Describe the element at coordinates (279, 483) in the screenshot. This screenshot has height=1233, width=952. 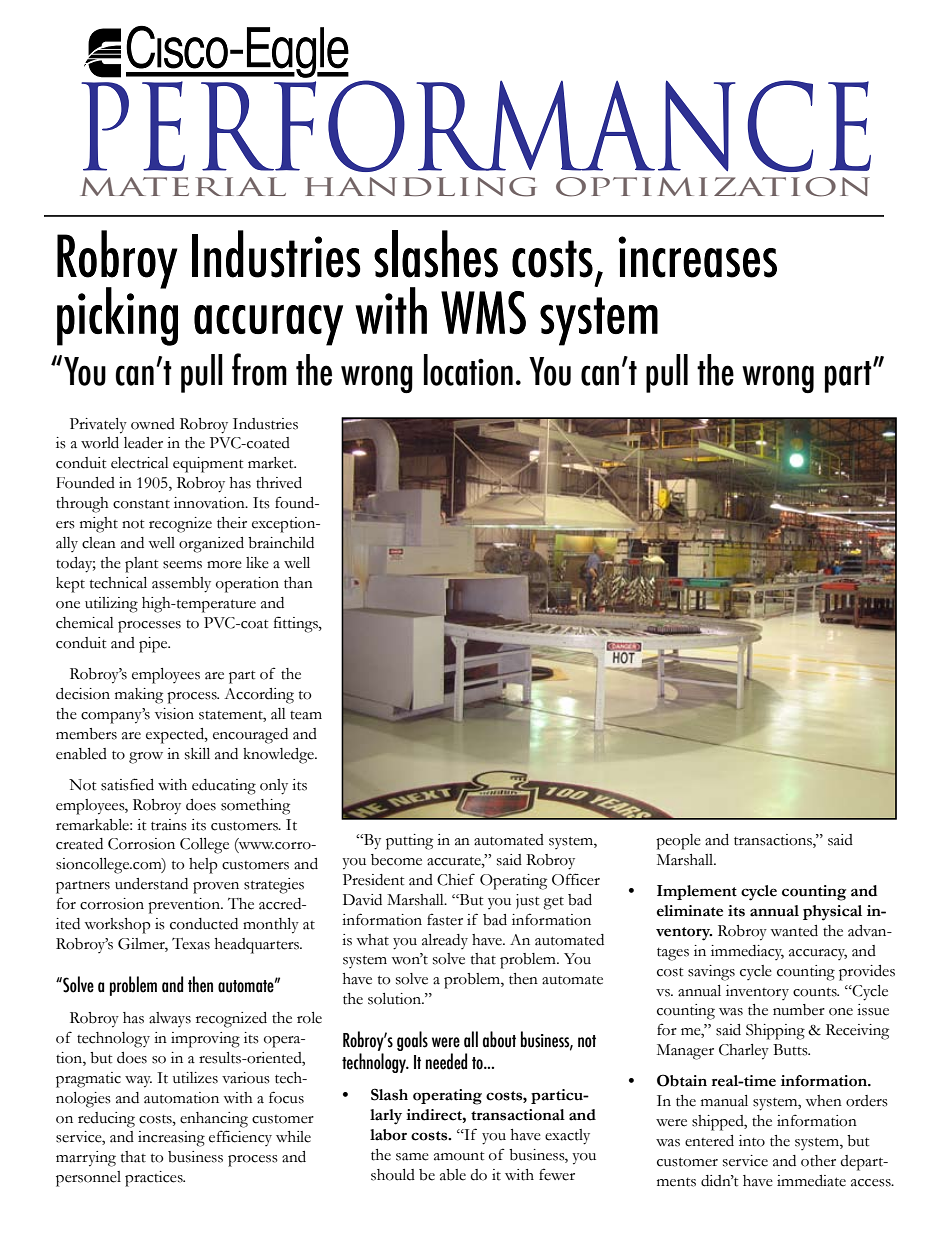
I see `thrived` at that location.
